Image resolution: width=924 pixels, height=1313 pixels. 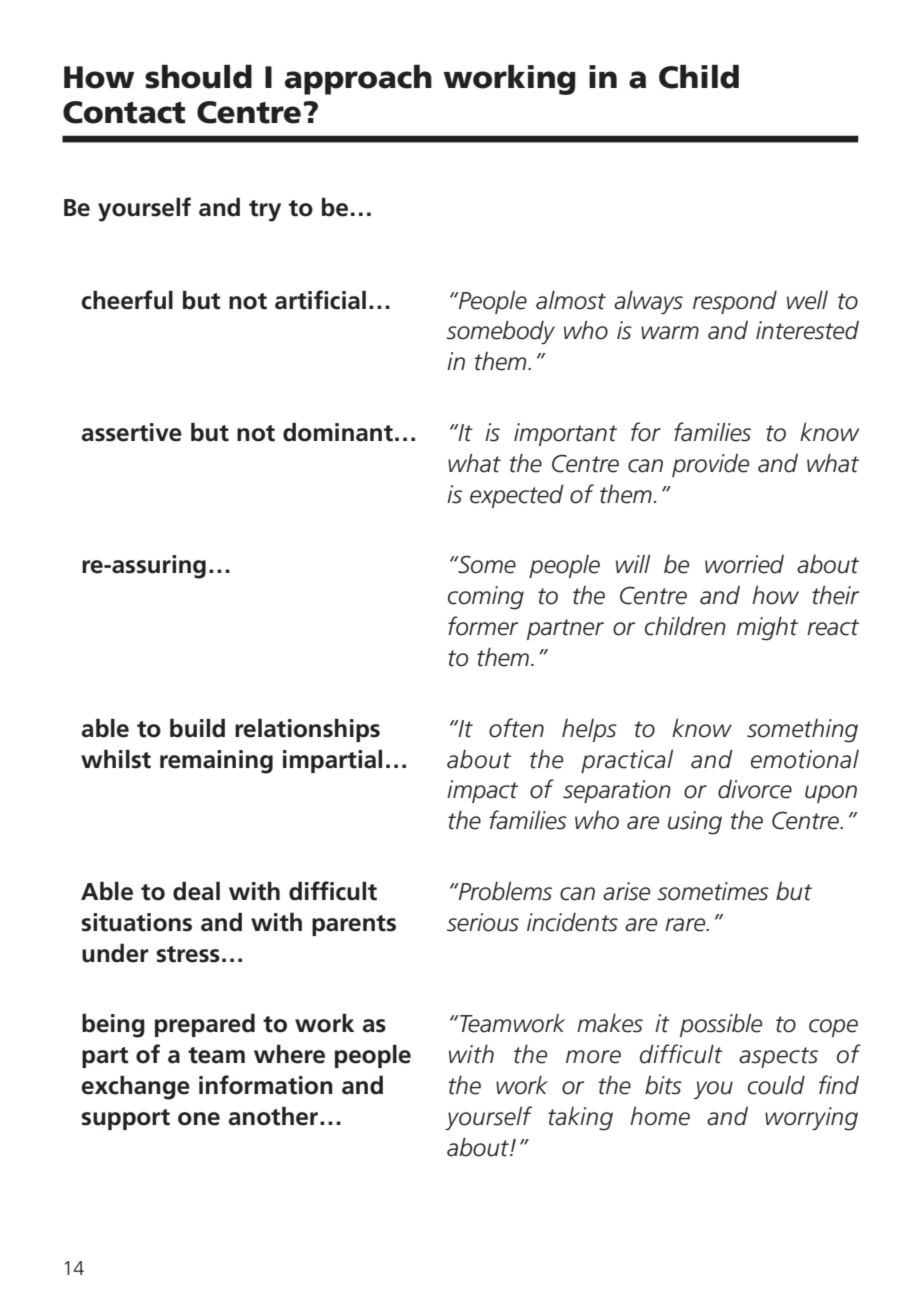 I want to click on respond, so click(x=735, y=302).
